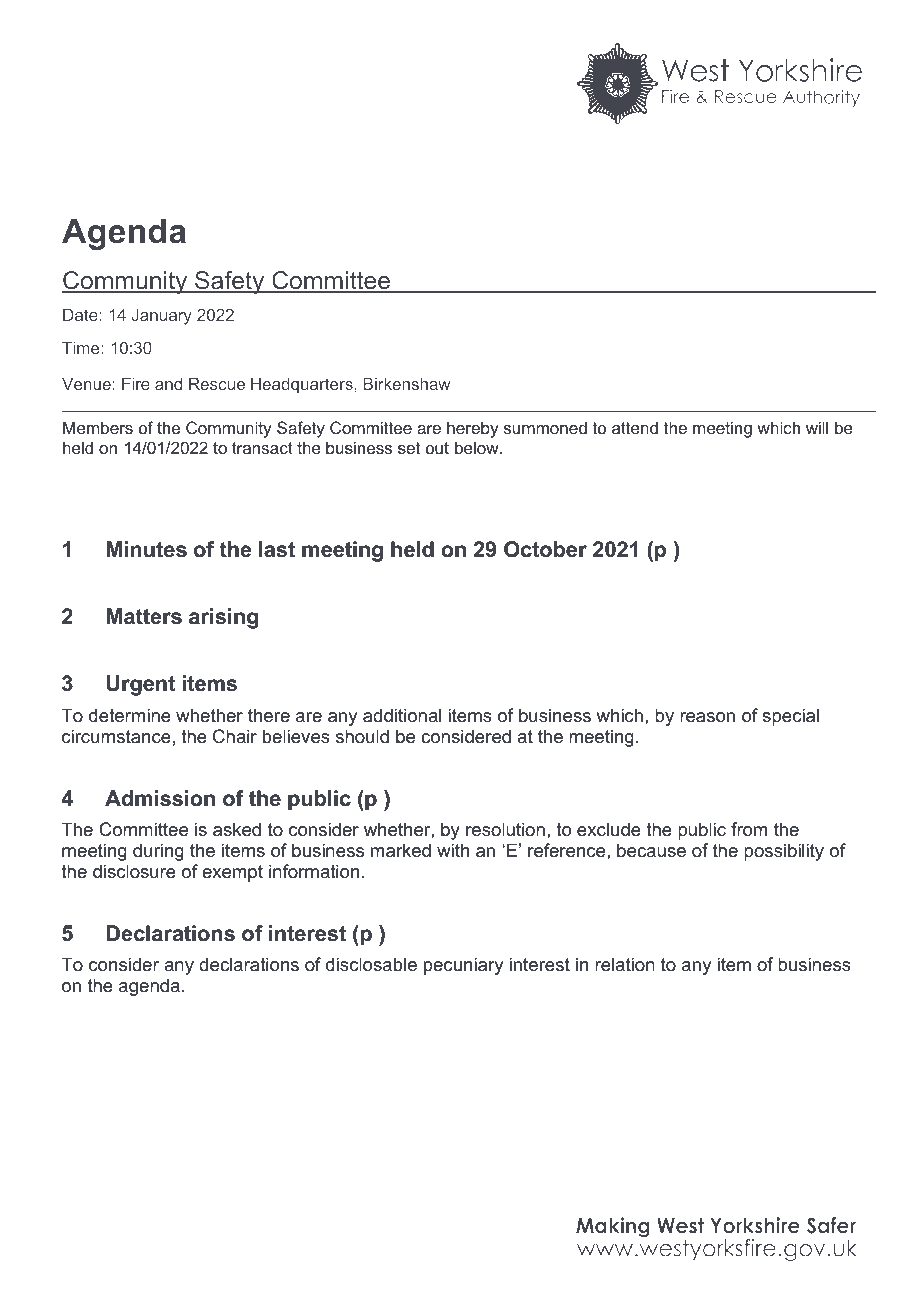 Image resolution: width=924 pixels, height=1307 pixels. I want to click on Admission, so click(160, 798).
